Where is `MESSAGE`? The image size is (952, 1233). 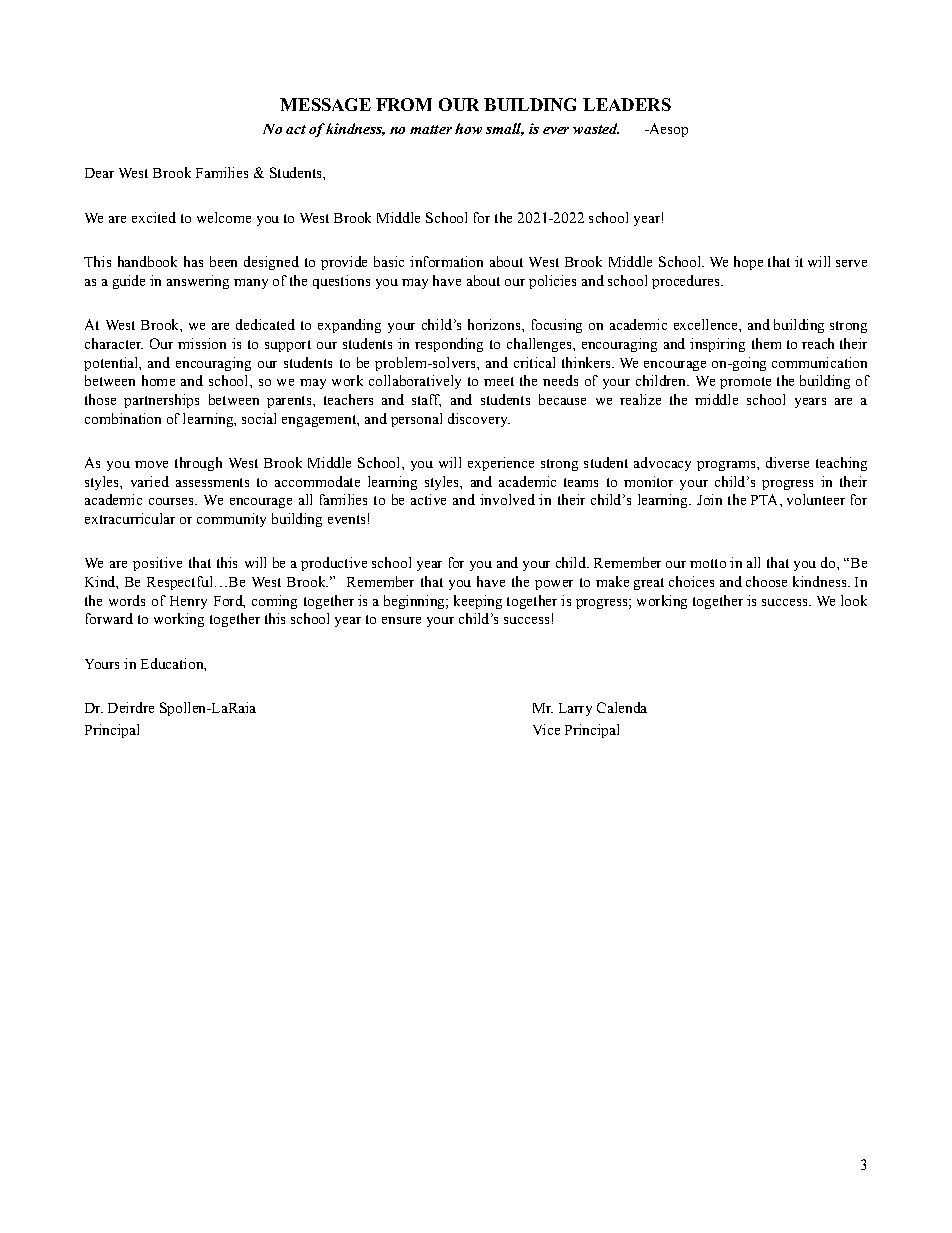 MESSAGE is located at coordinates (325, 104).
